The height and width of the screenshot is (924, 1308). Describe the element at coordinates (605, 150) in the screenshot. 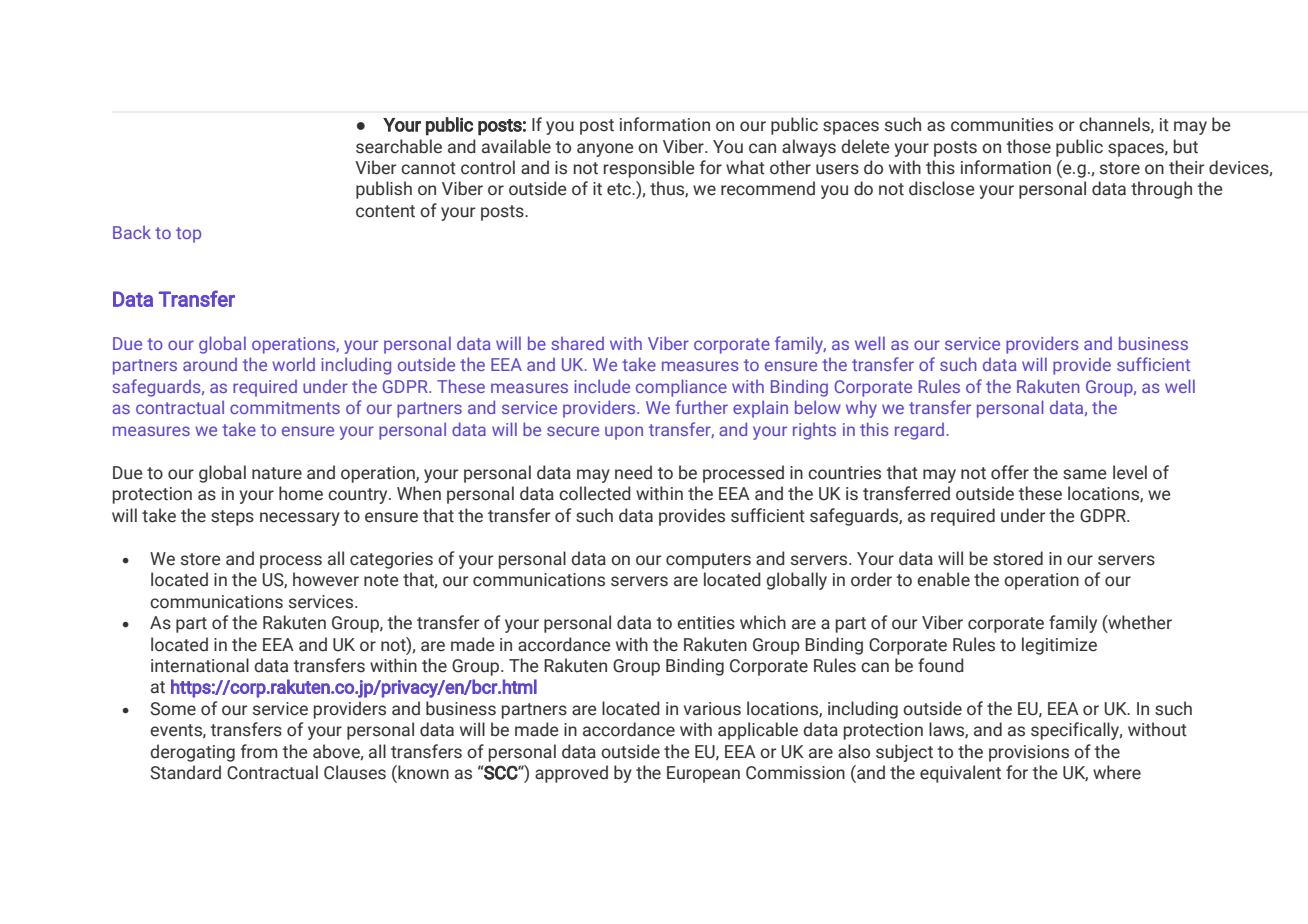

I see `anyone` at that location.
